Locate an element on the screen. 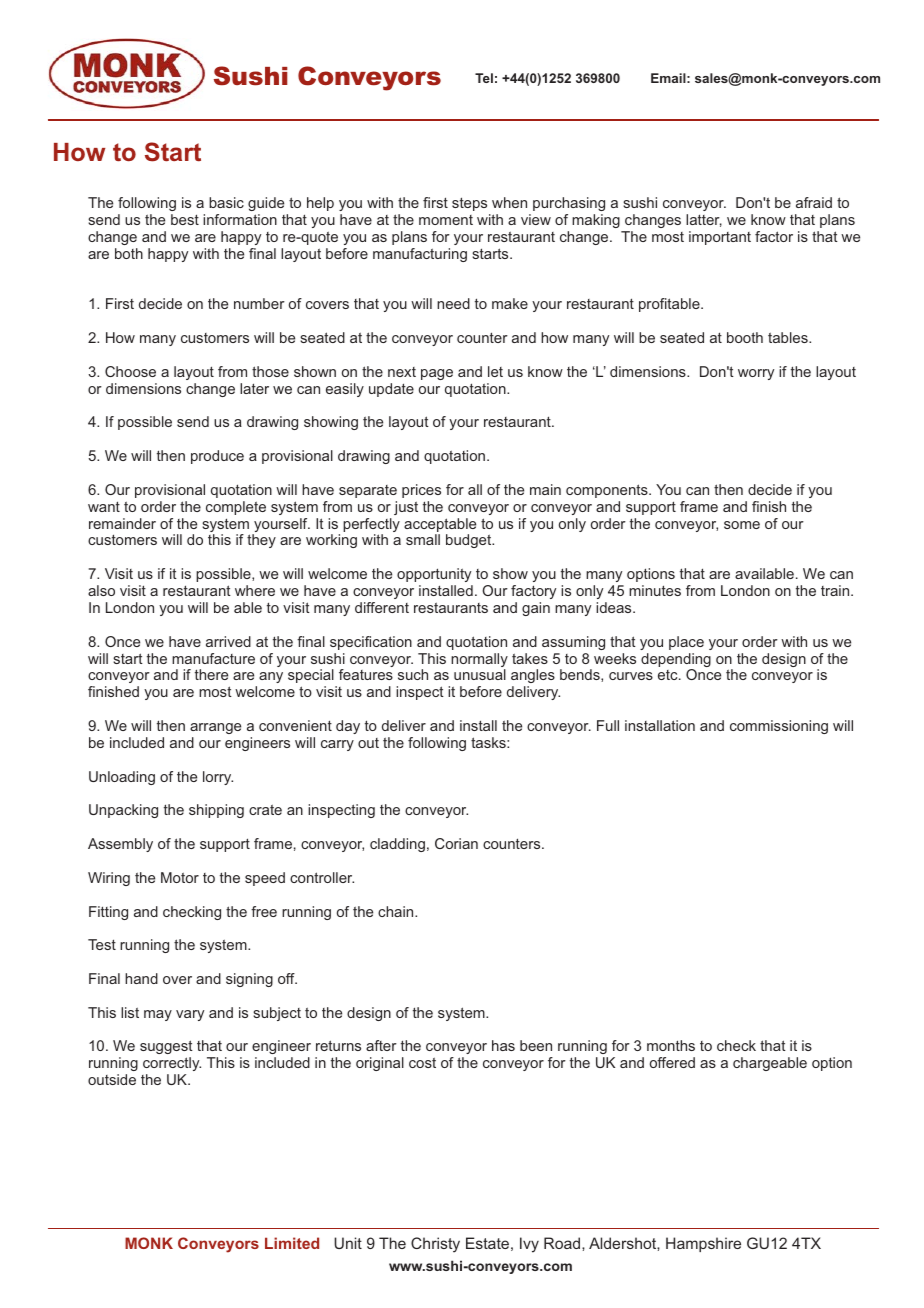  Choose is located at coordinates (130, 371).
